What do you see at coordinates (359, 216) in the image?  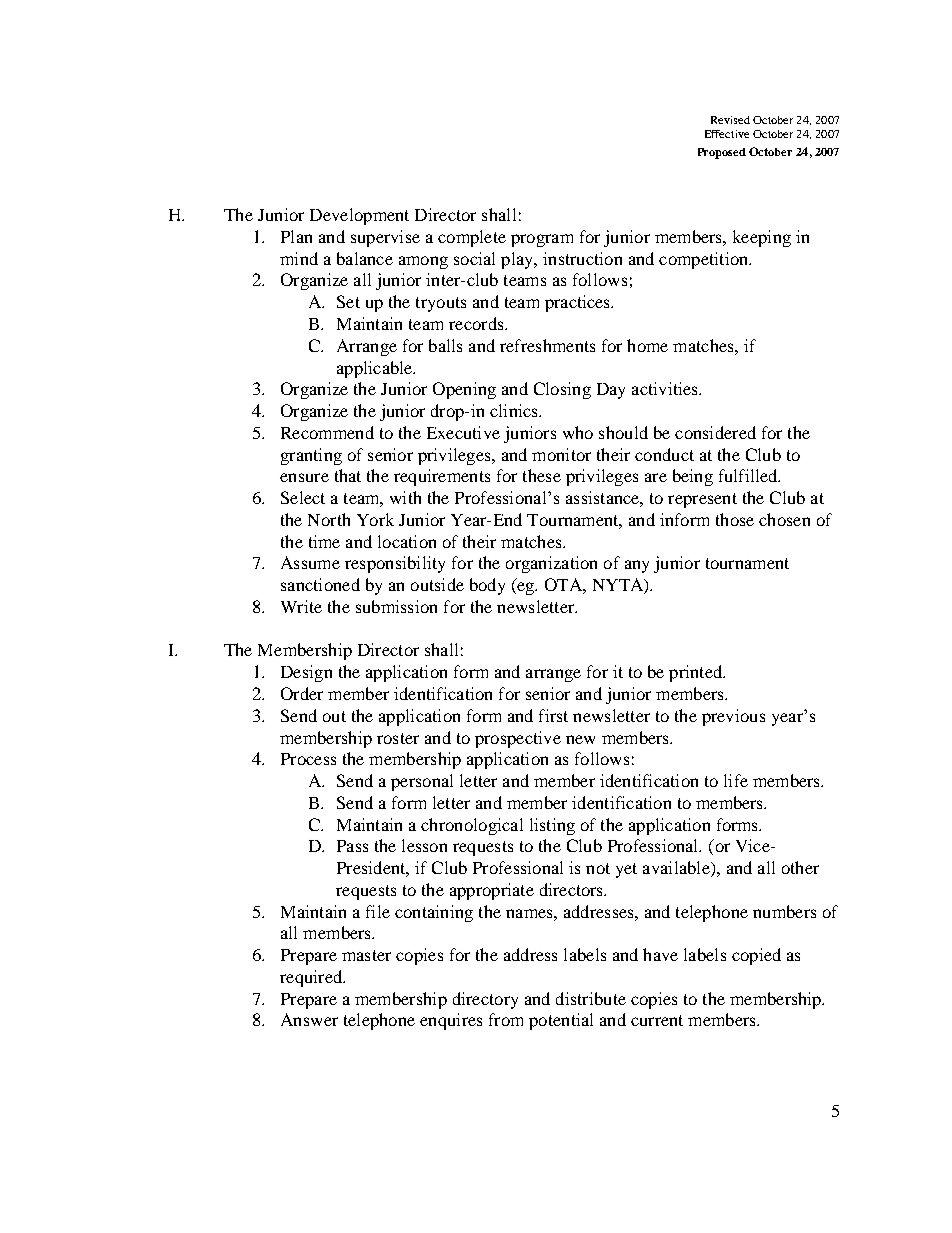 I see `Development` at bounding box center [359, 216].
